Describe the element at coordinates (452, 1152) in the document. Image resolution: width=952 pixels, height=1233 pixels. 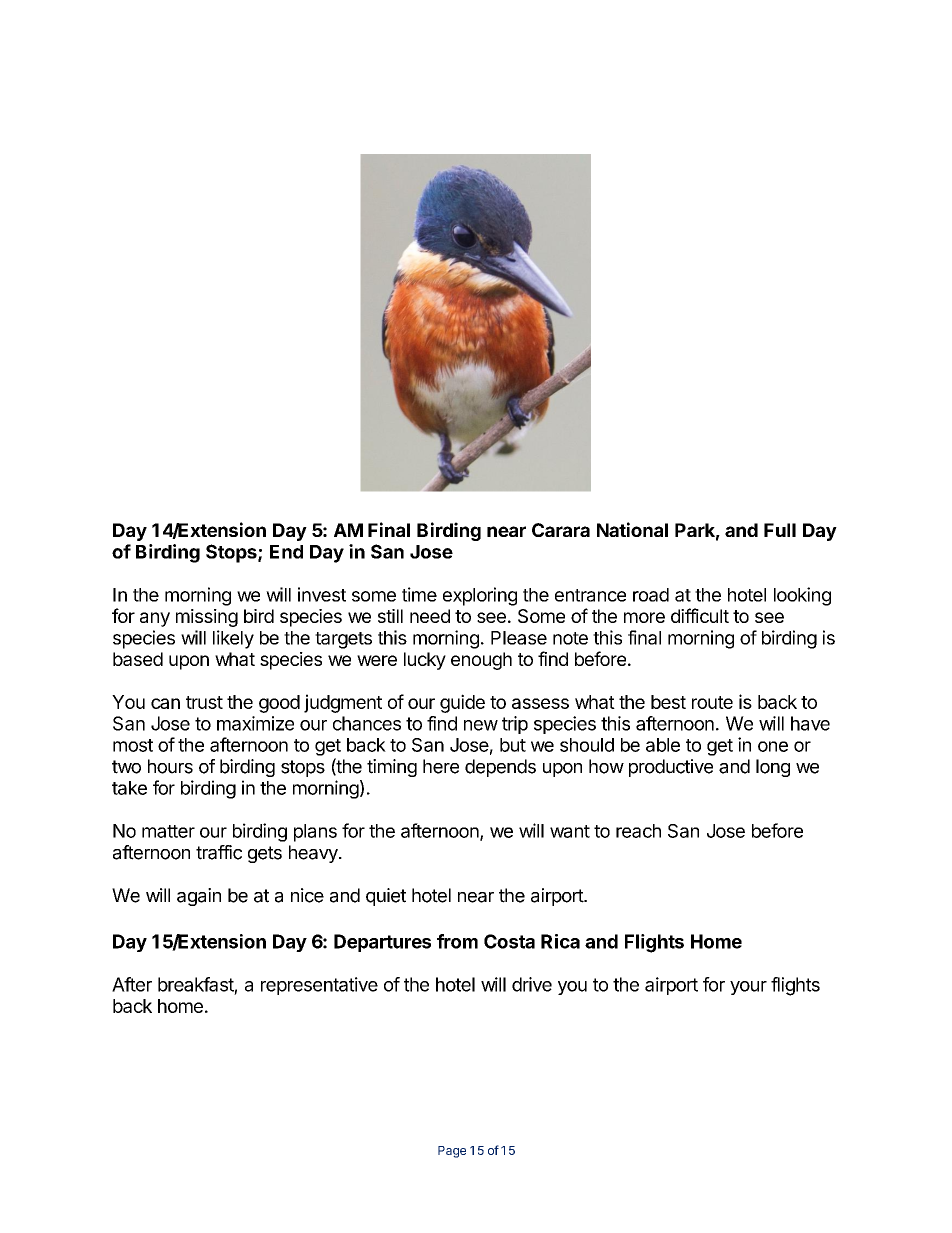
I see `Page` at that location.
